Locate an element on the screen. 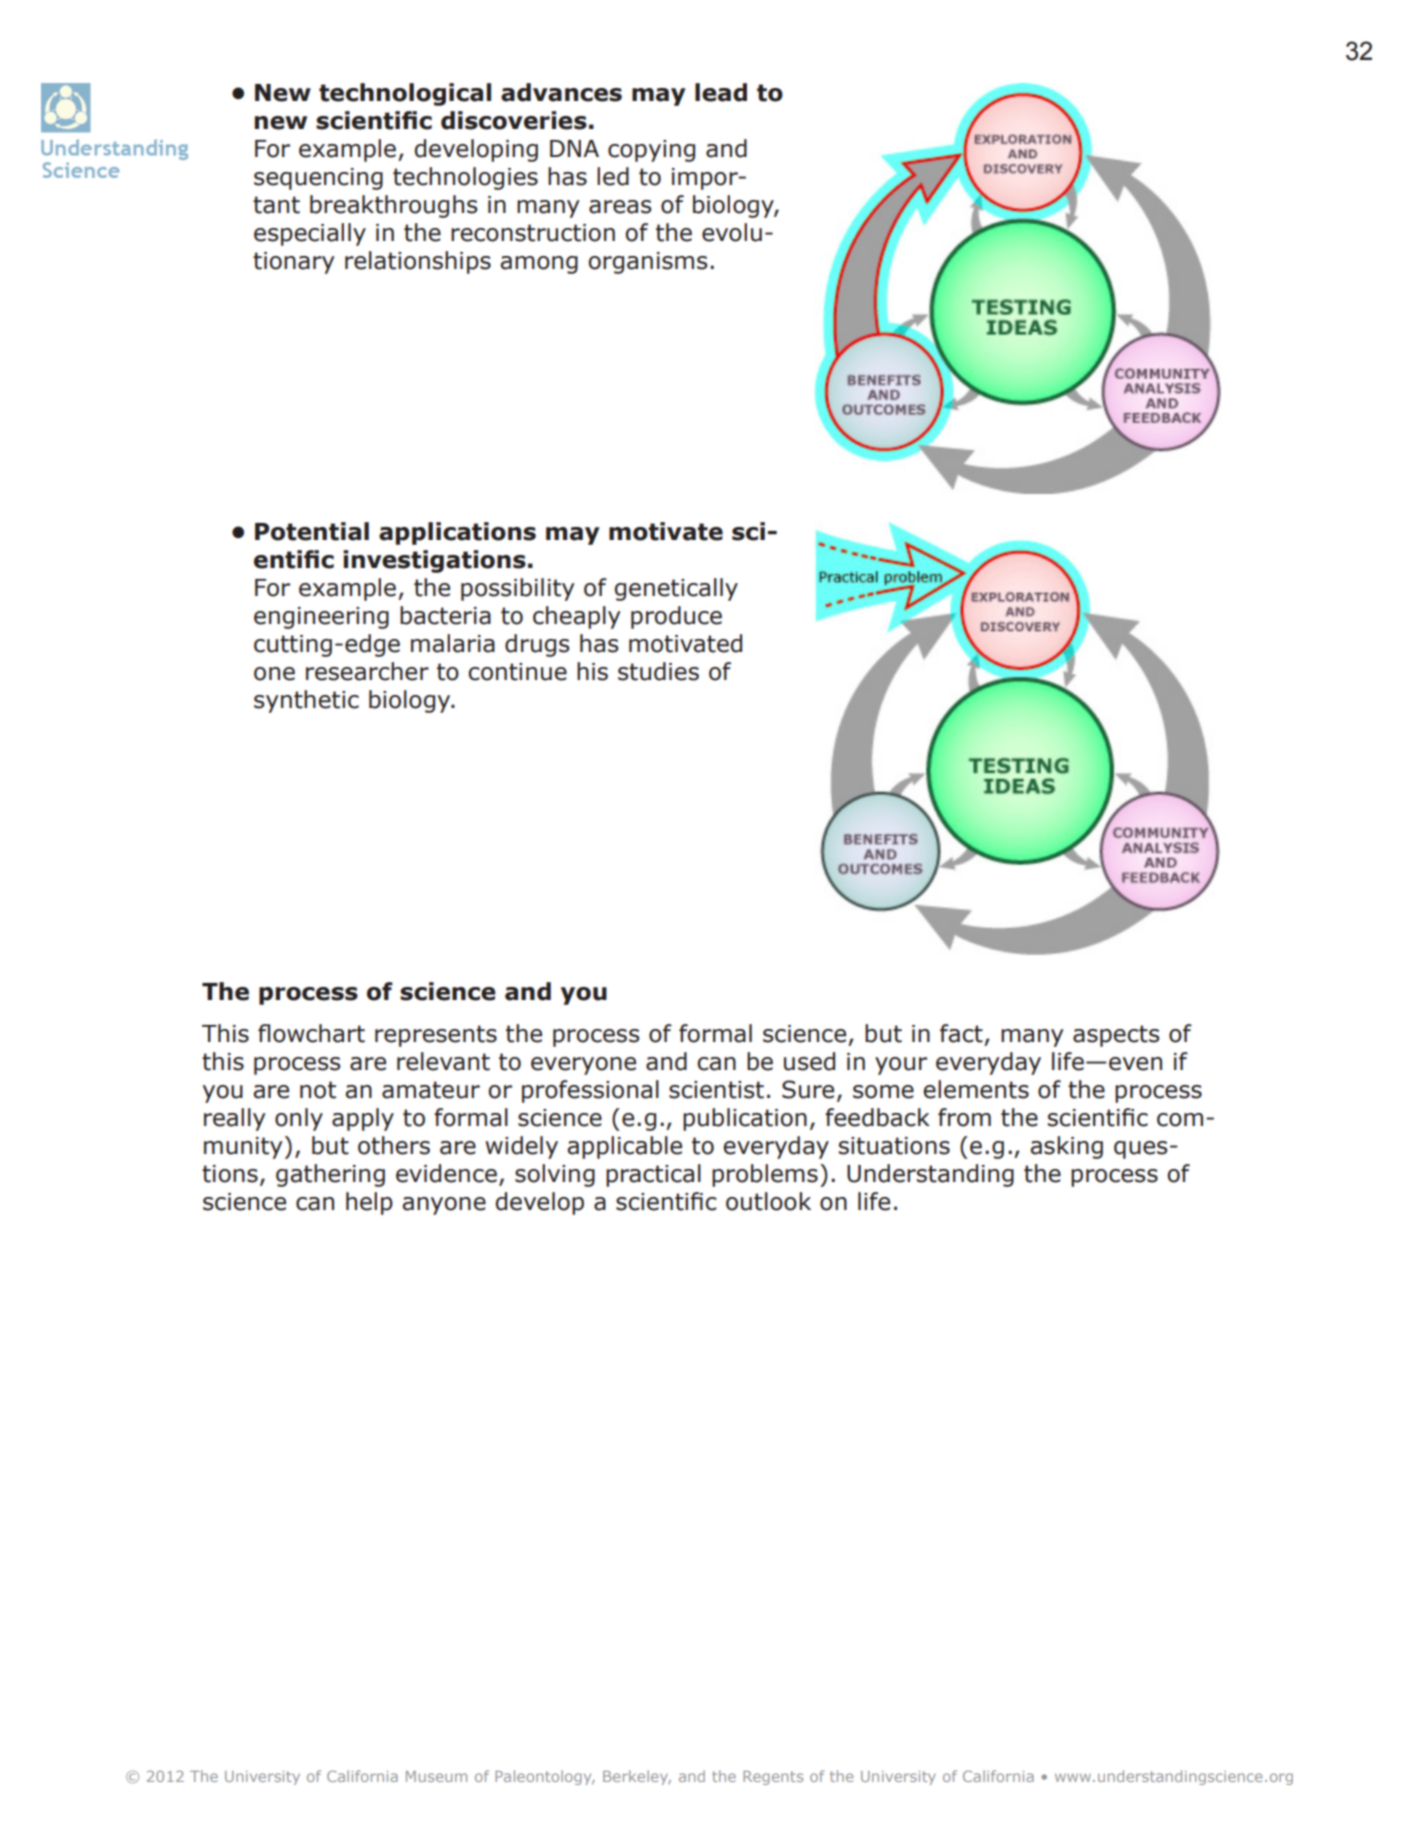 The height and width of the screenshot is (1840, 1422). sequencing is located at coordinates (318, 179).
